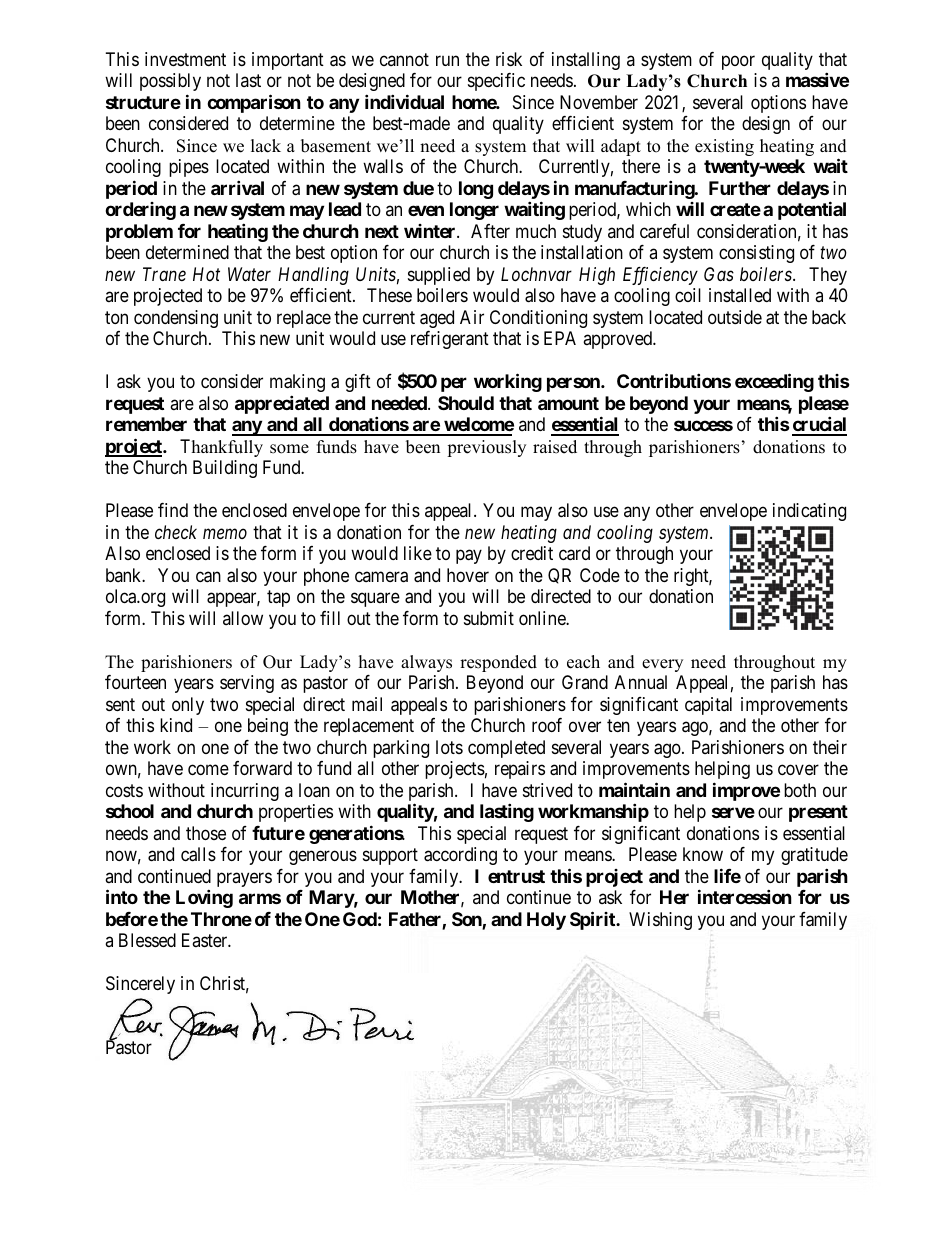 The image size is (952, 1233). Describe the element at coordinates (516, 876) in the page. I see `entrust` at that location.
